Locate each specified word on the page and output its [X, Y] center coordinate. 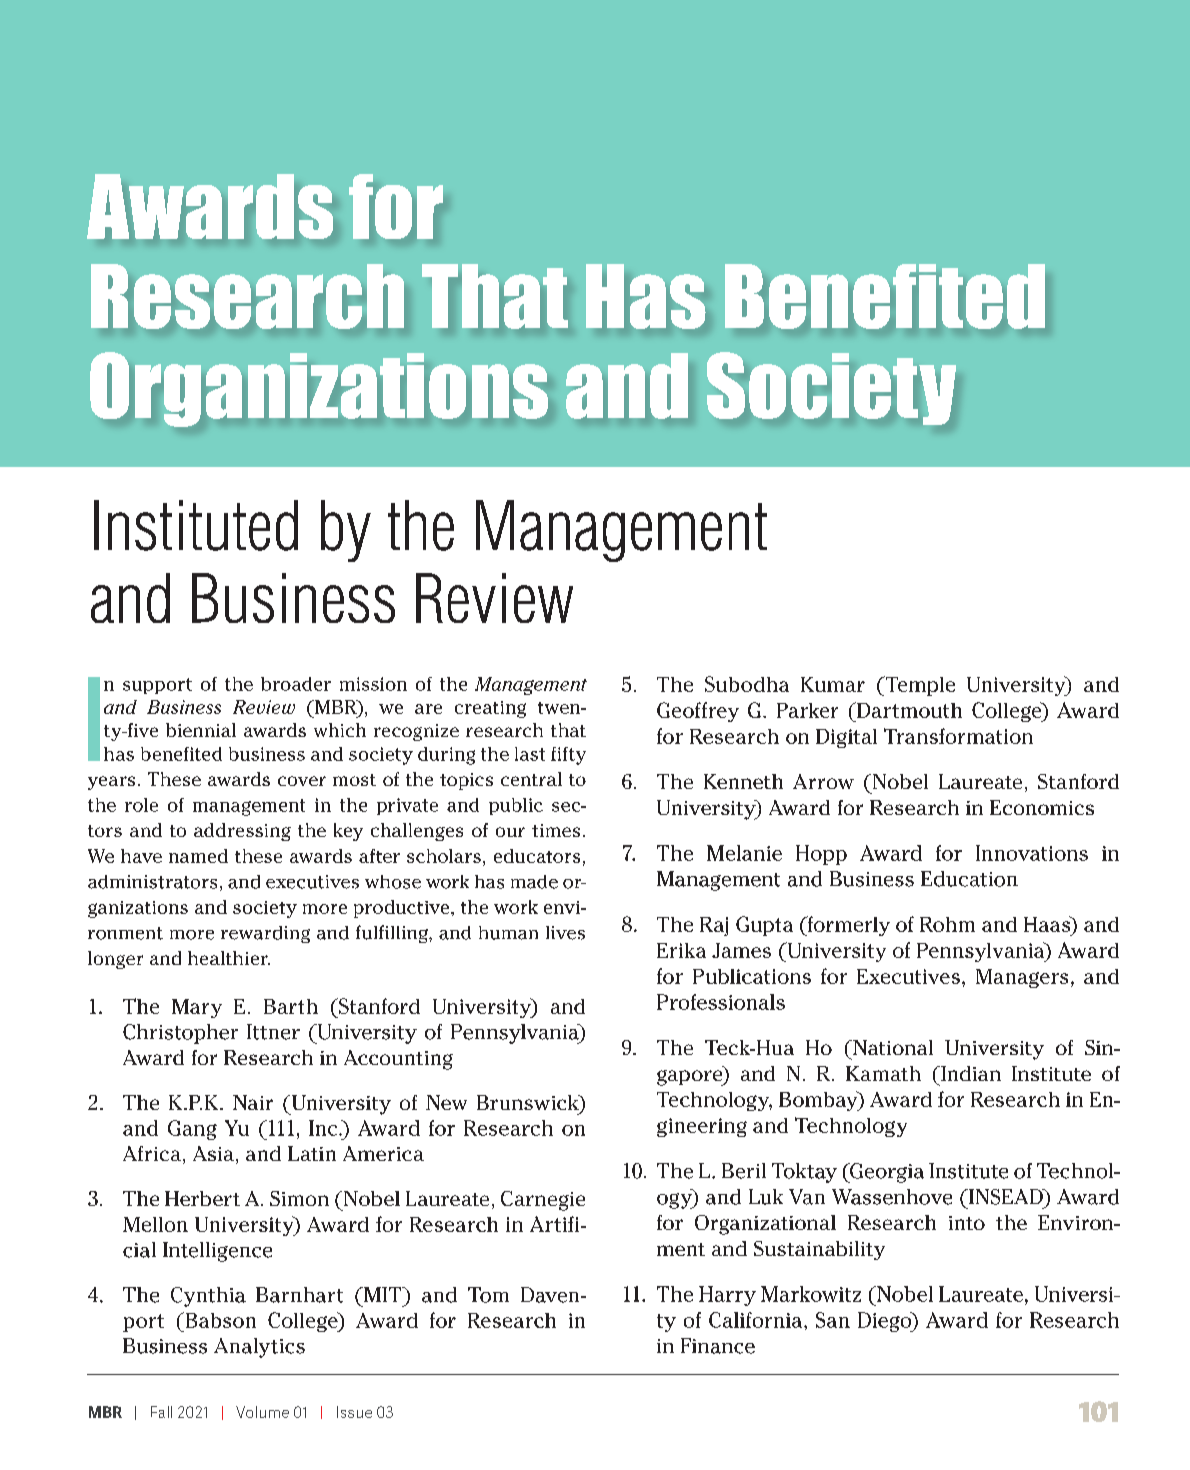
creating [490, 709]
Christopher [180, 1034]
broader [296, 684]
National [892, 1047]
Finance [718, 1346]
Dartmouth [908, 710]
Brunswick [529, 1104]
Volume [262, 1412]
